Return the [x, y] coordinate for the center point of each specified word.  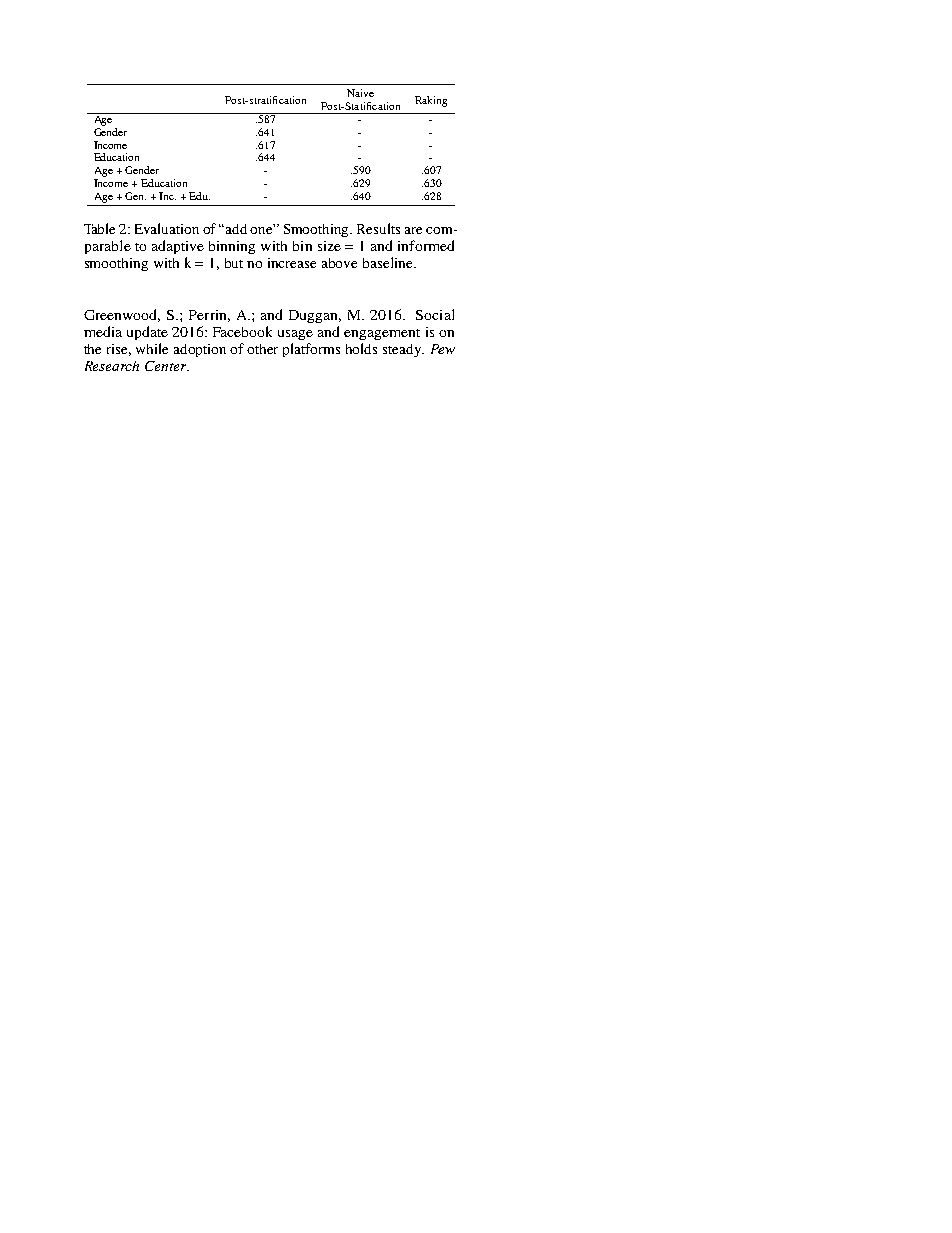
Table [99, 228]
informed [426, 245]
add [236, 229]
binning [232, 247]
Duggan [315, 316]
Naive [360, 93]
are [413, 230]
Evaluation [167, 228]
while [152, 348]
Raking [431, 101]
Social [435, 314]
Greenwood [122, 315]
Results [378, 228]
